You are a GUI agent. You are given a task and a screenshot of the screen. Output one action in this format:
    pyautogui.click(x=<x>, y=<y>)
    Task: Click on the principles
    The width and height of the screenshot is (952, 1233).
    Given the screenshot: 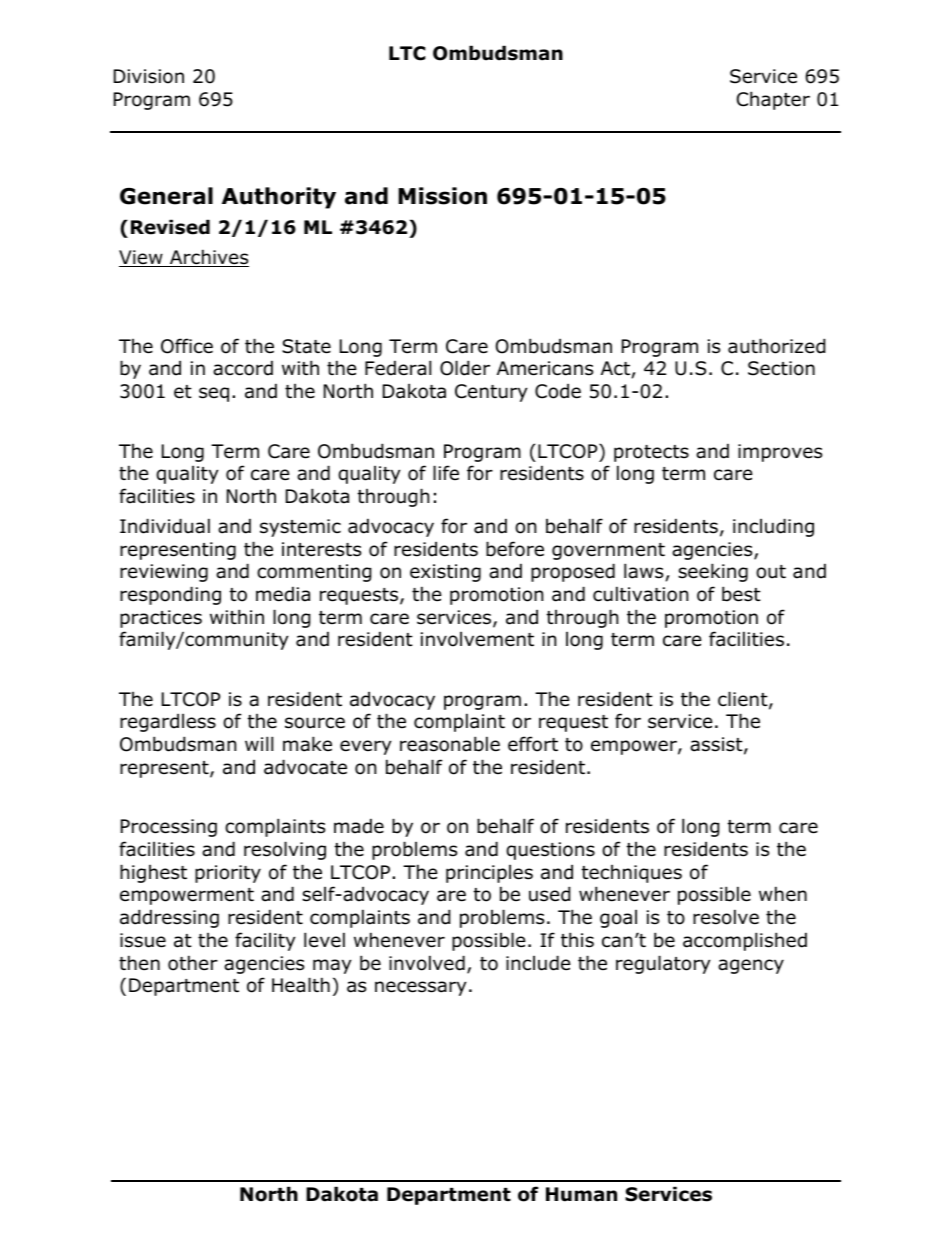 What is the action you would take?
    pyautogui.click(x=489, y=874)
